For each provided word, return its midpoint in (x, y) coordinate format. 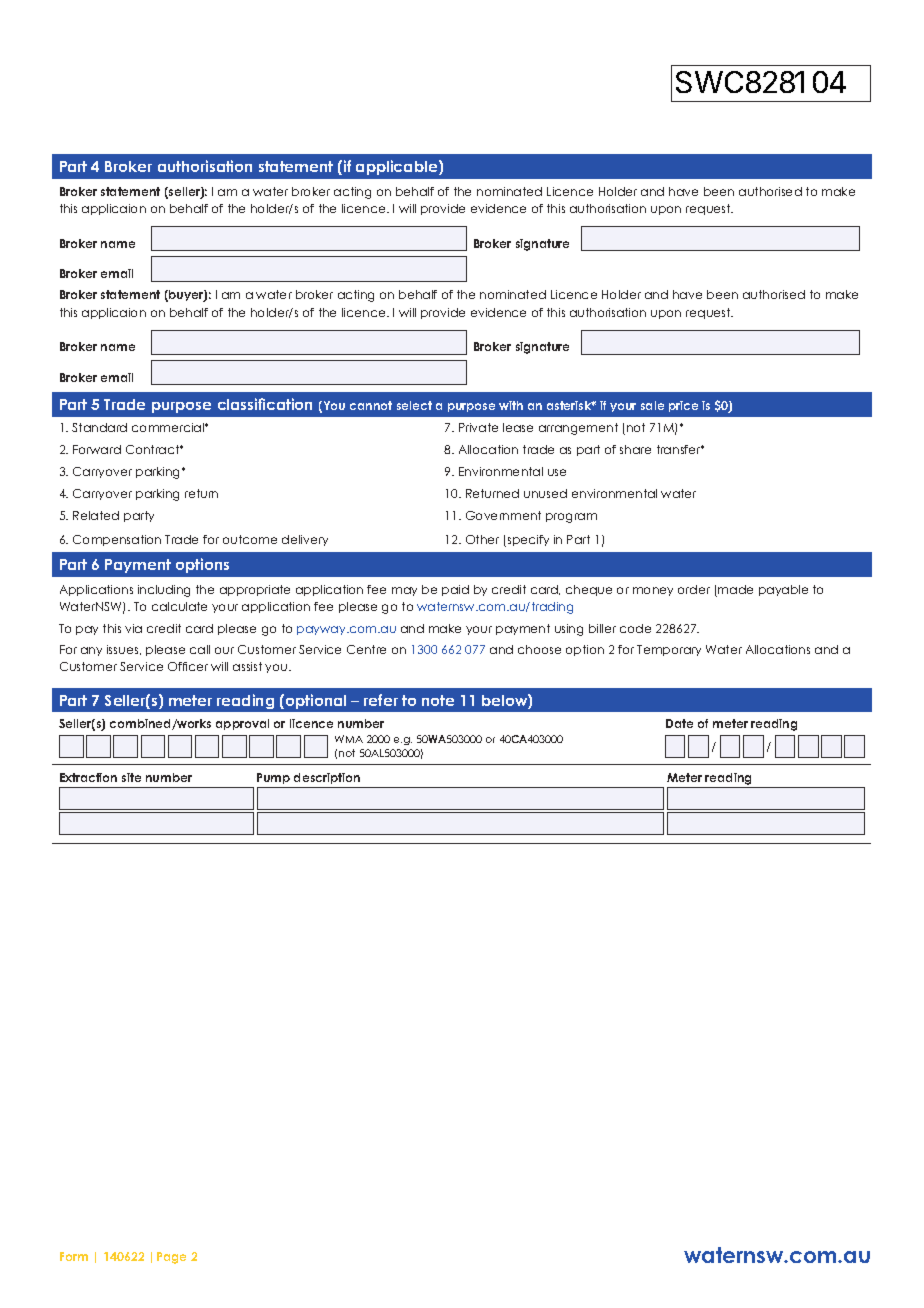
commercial (169, 427)
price (683, 406)
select (414, 405)
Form (74, 1256)
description (327, 778)
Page (171, 1258)
